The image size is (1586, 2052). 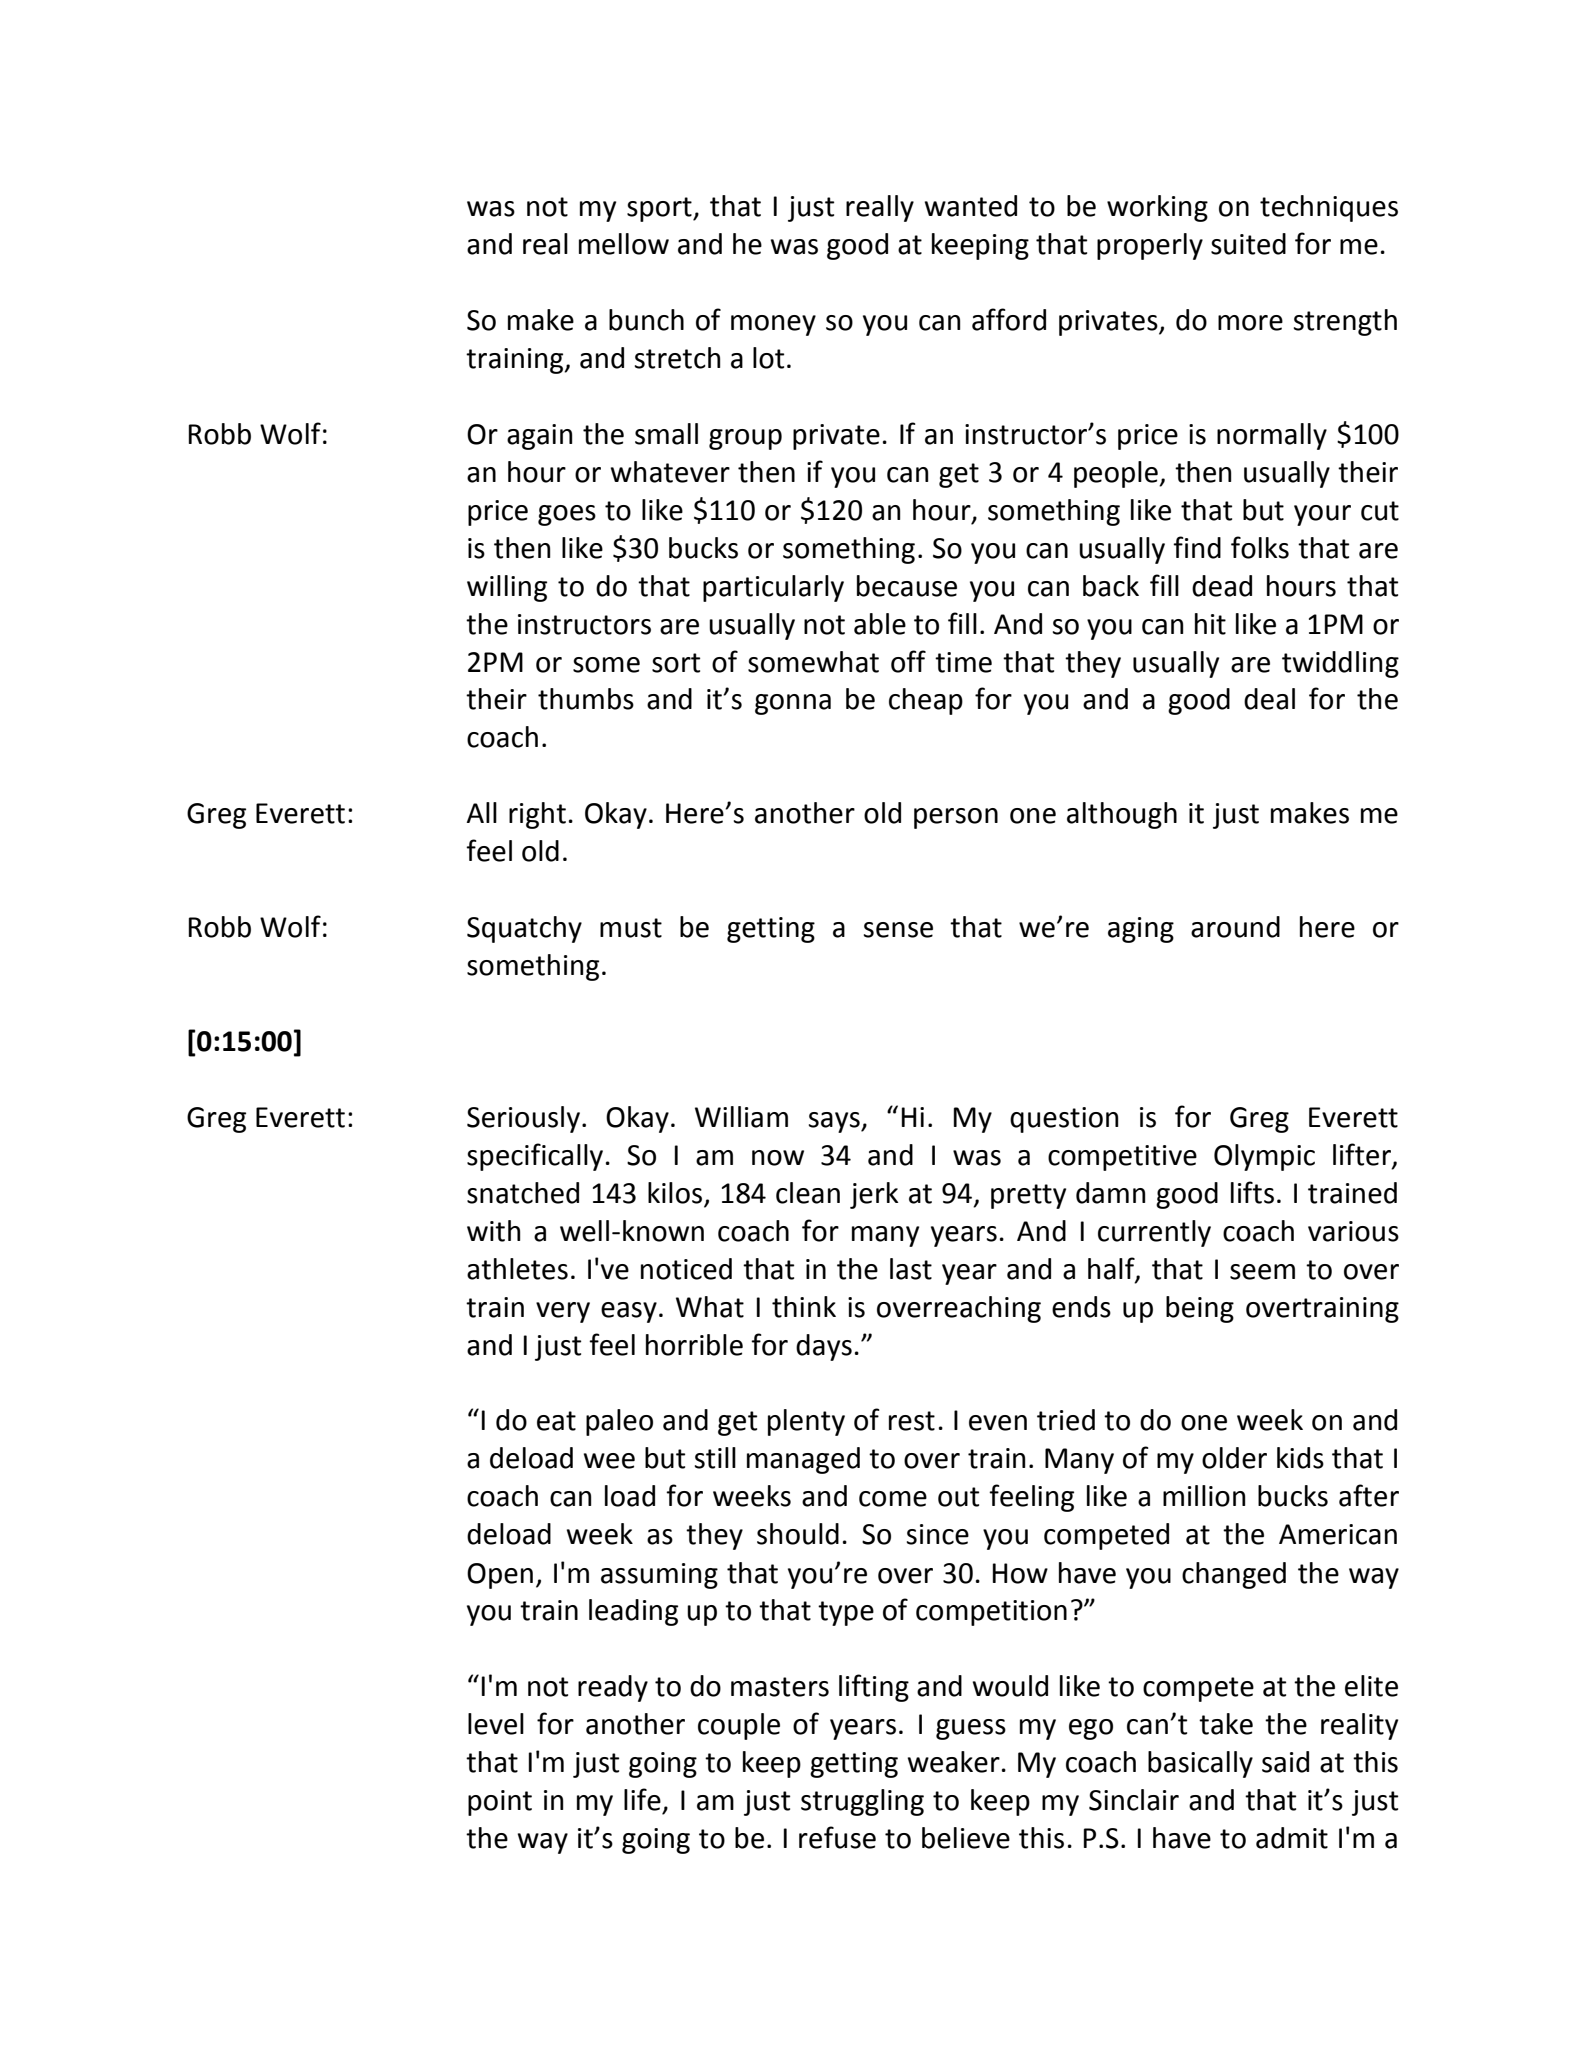 I want to click on rest, so click(x=912, y=1421).
